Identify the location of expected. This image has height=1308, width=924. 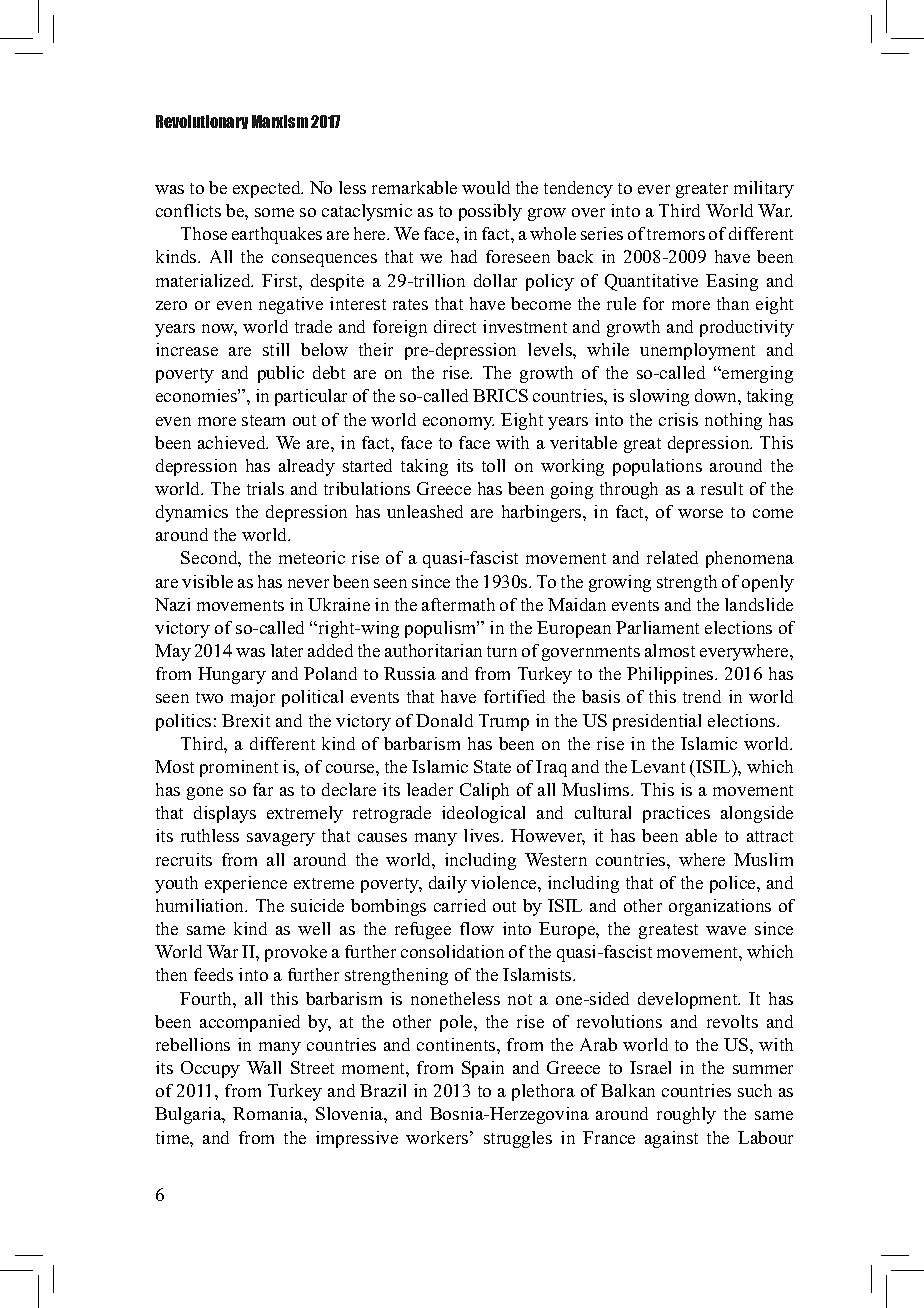
(268, 189).
